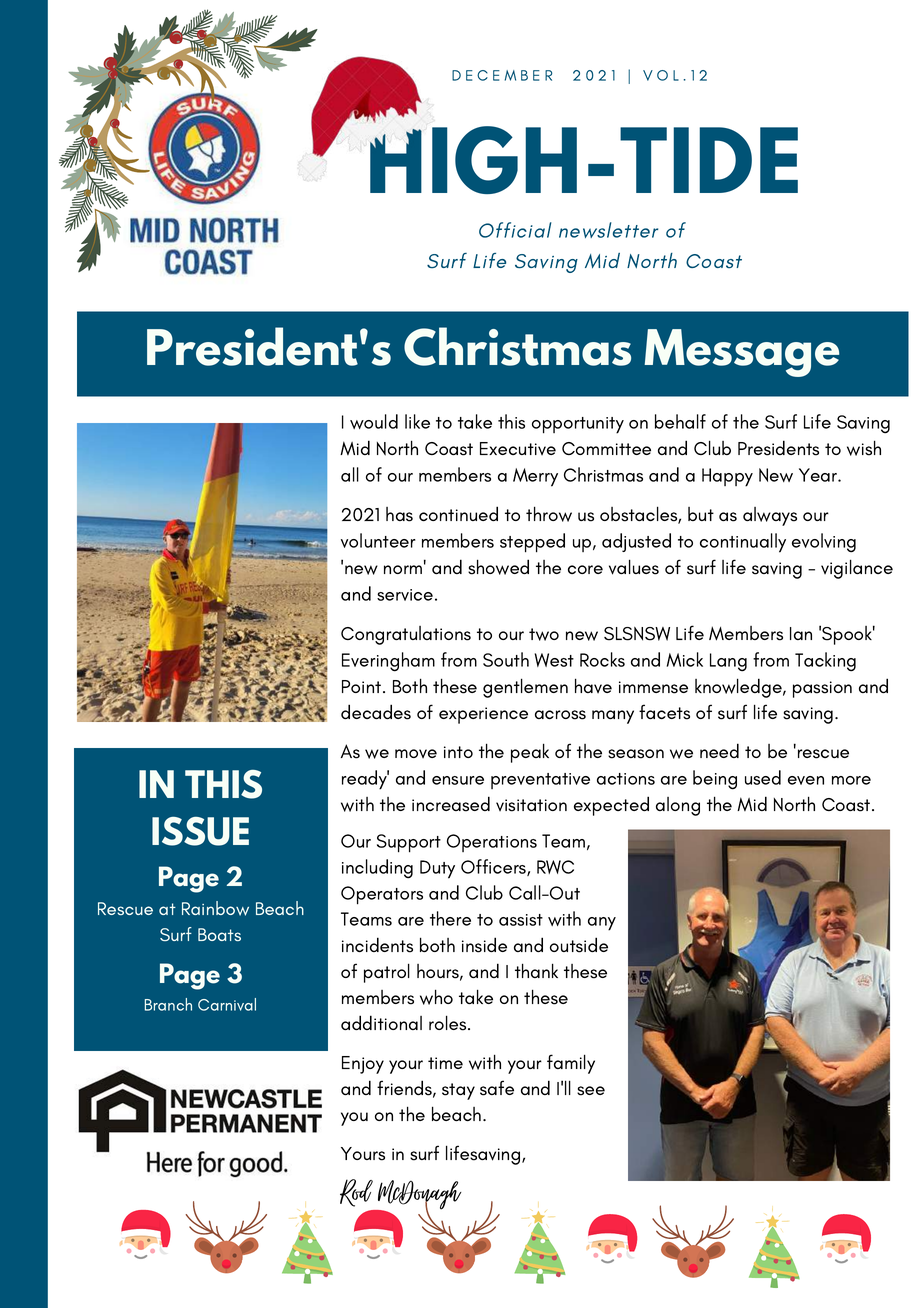  I want to click on Rod, so click(356, 1193).
